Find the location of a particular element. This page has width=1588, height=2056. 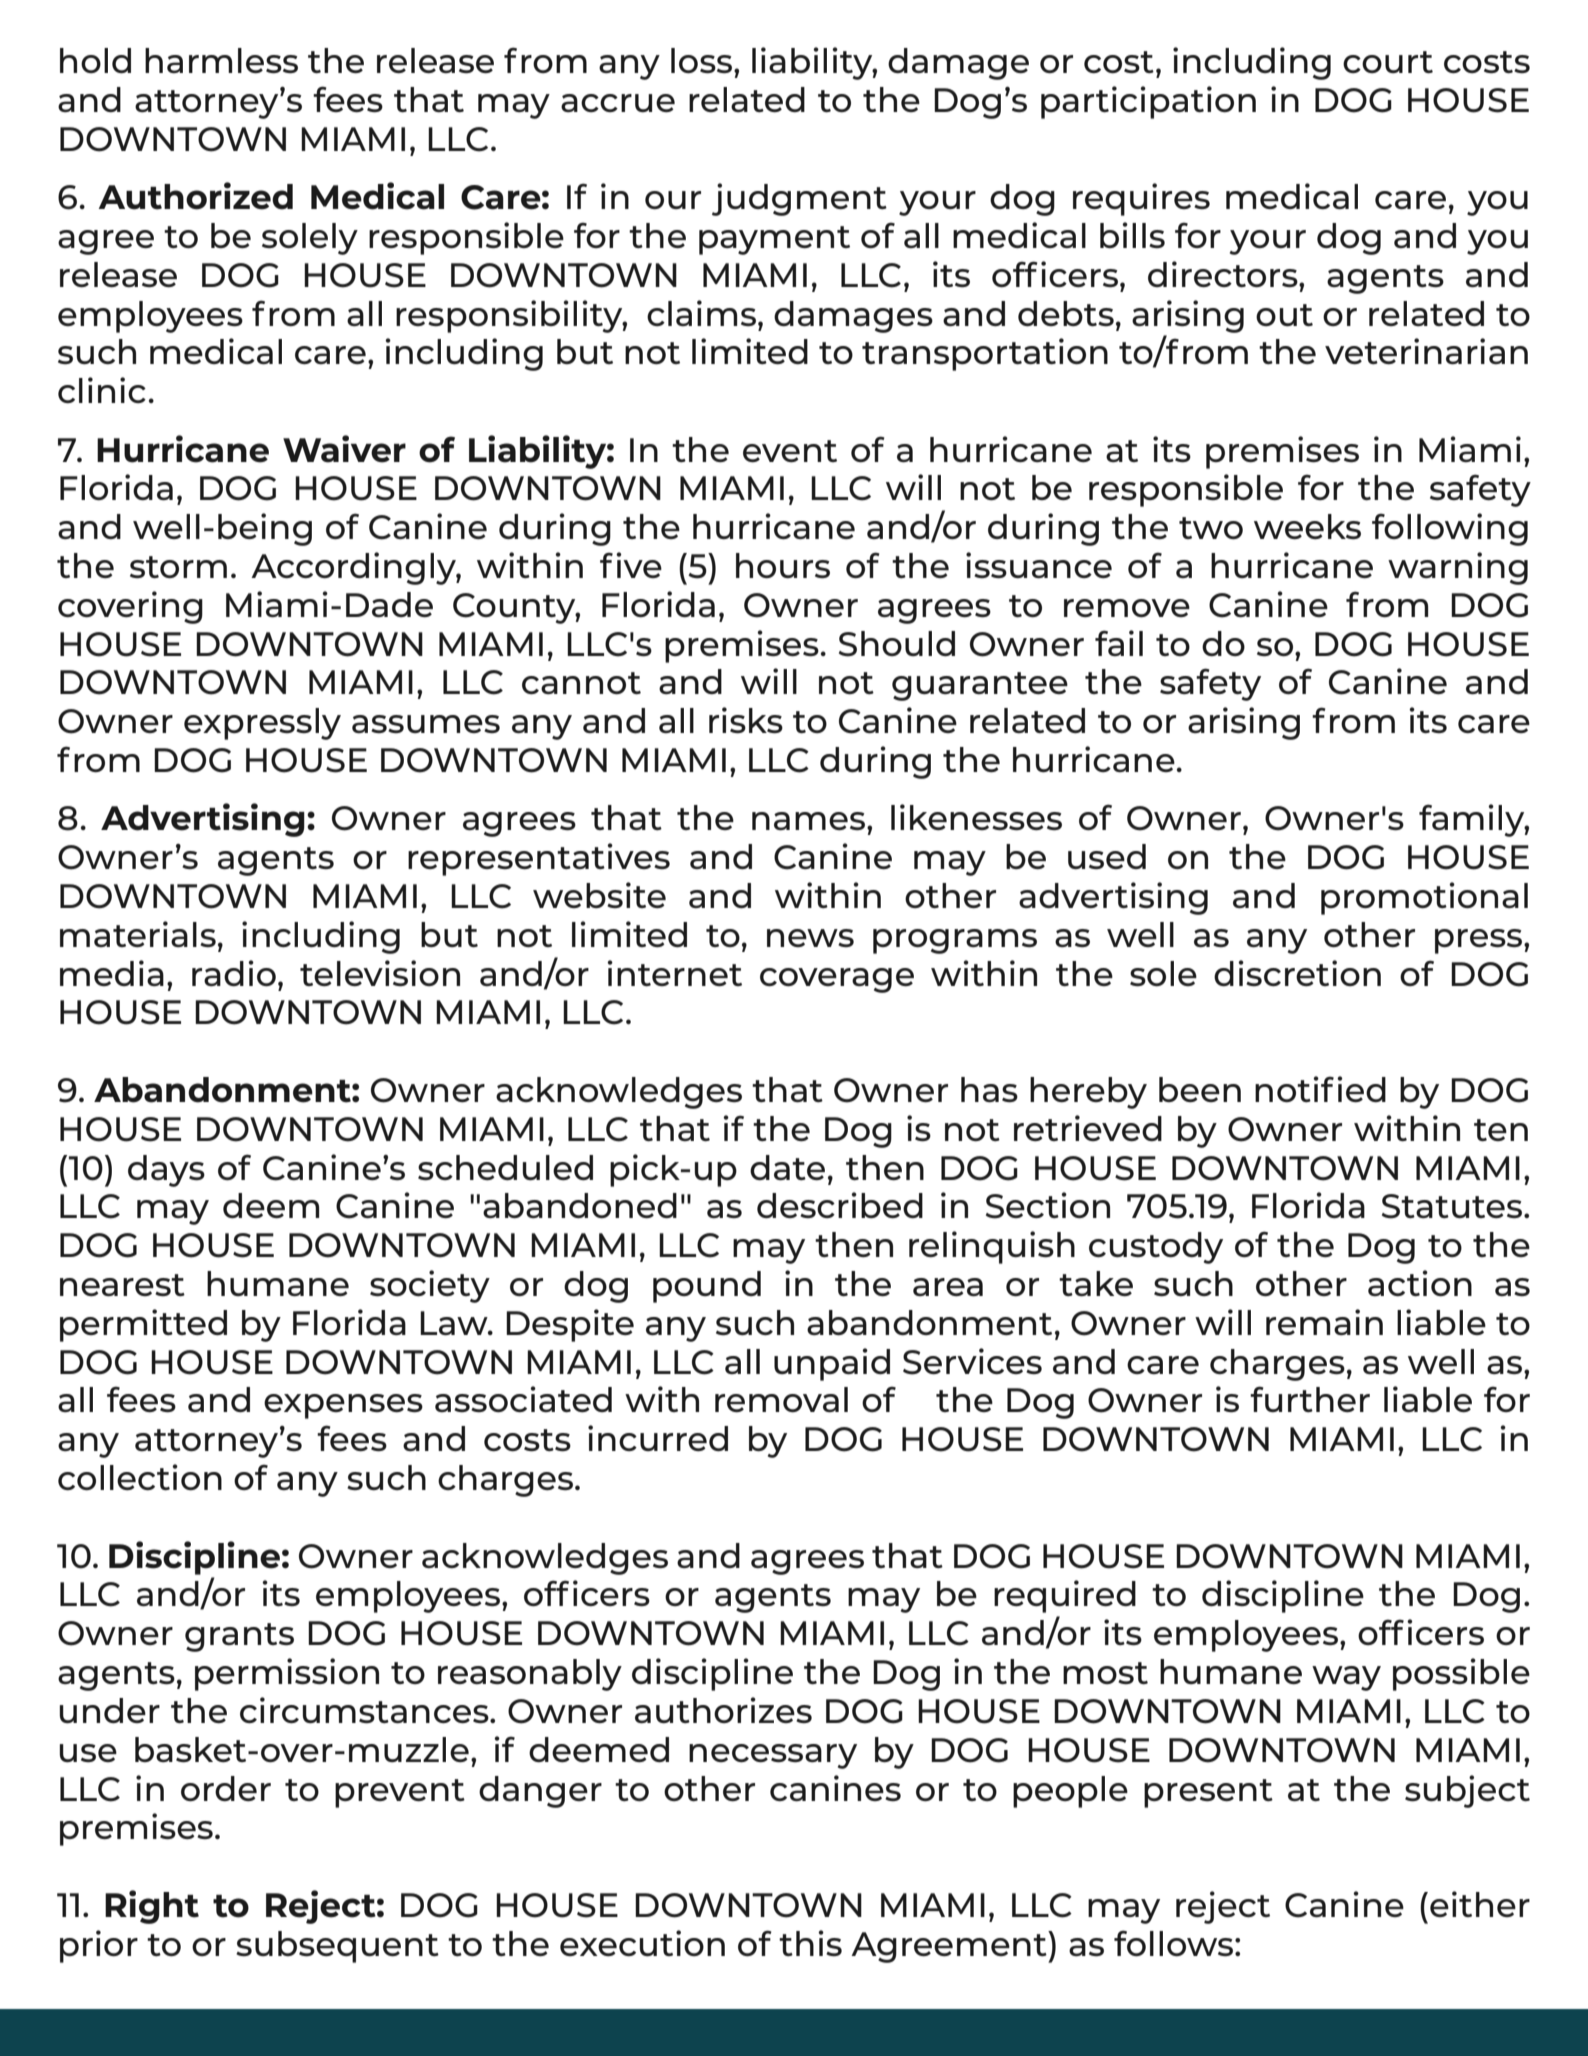

radio is located at coordinates (234, 973).
